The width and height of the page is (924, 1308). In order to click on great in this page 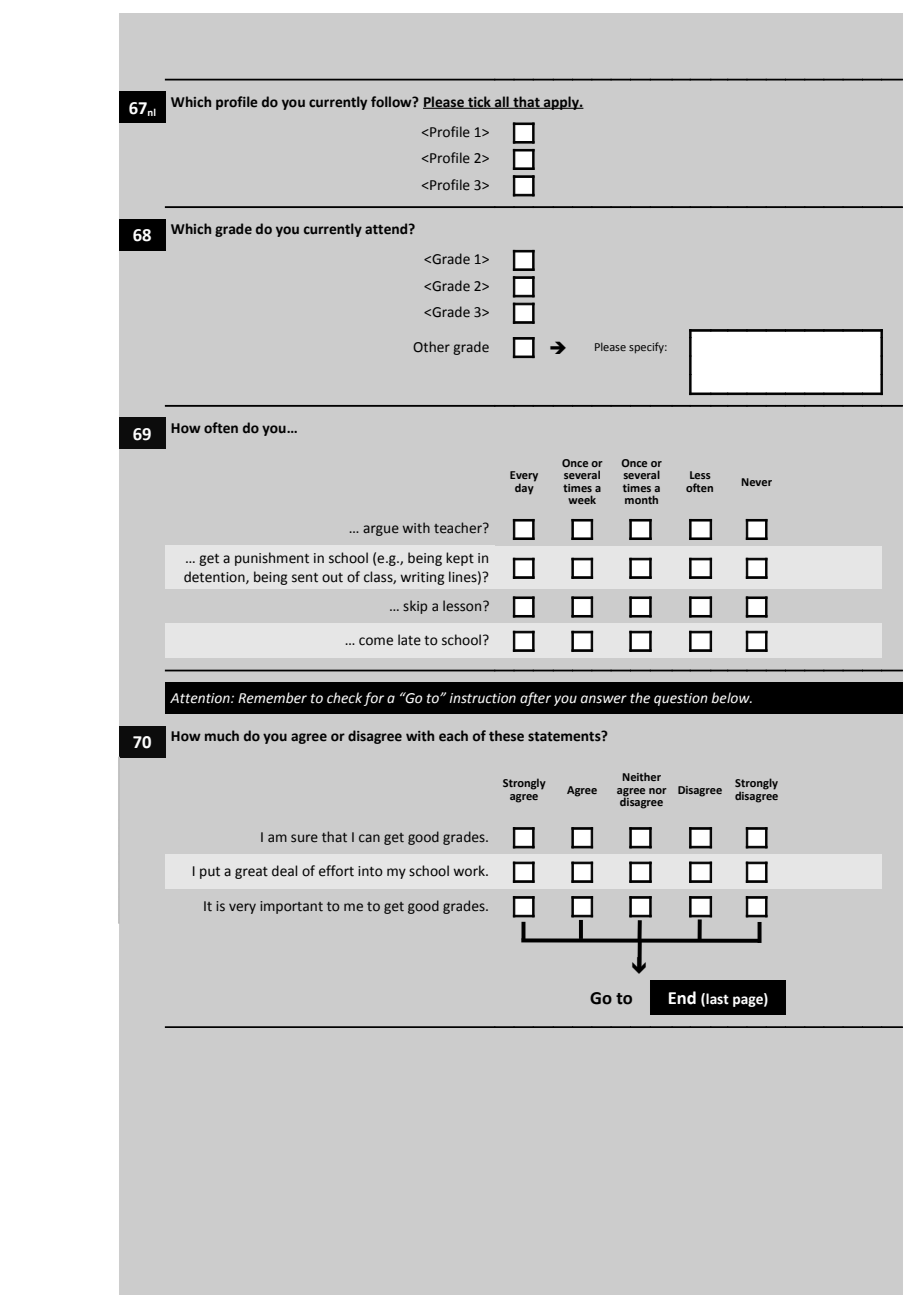, I will do `click(251, 873)`.
